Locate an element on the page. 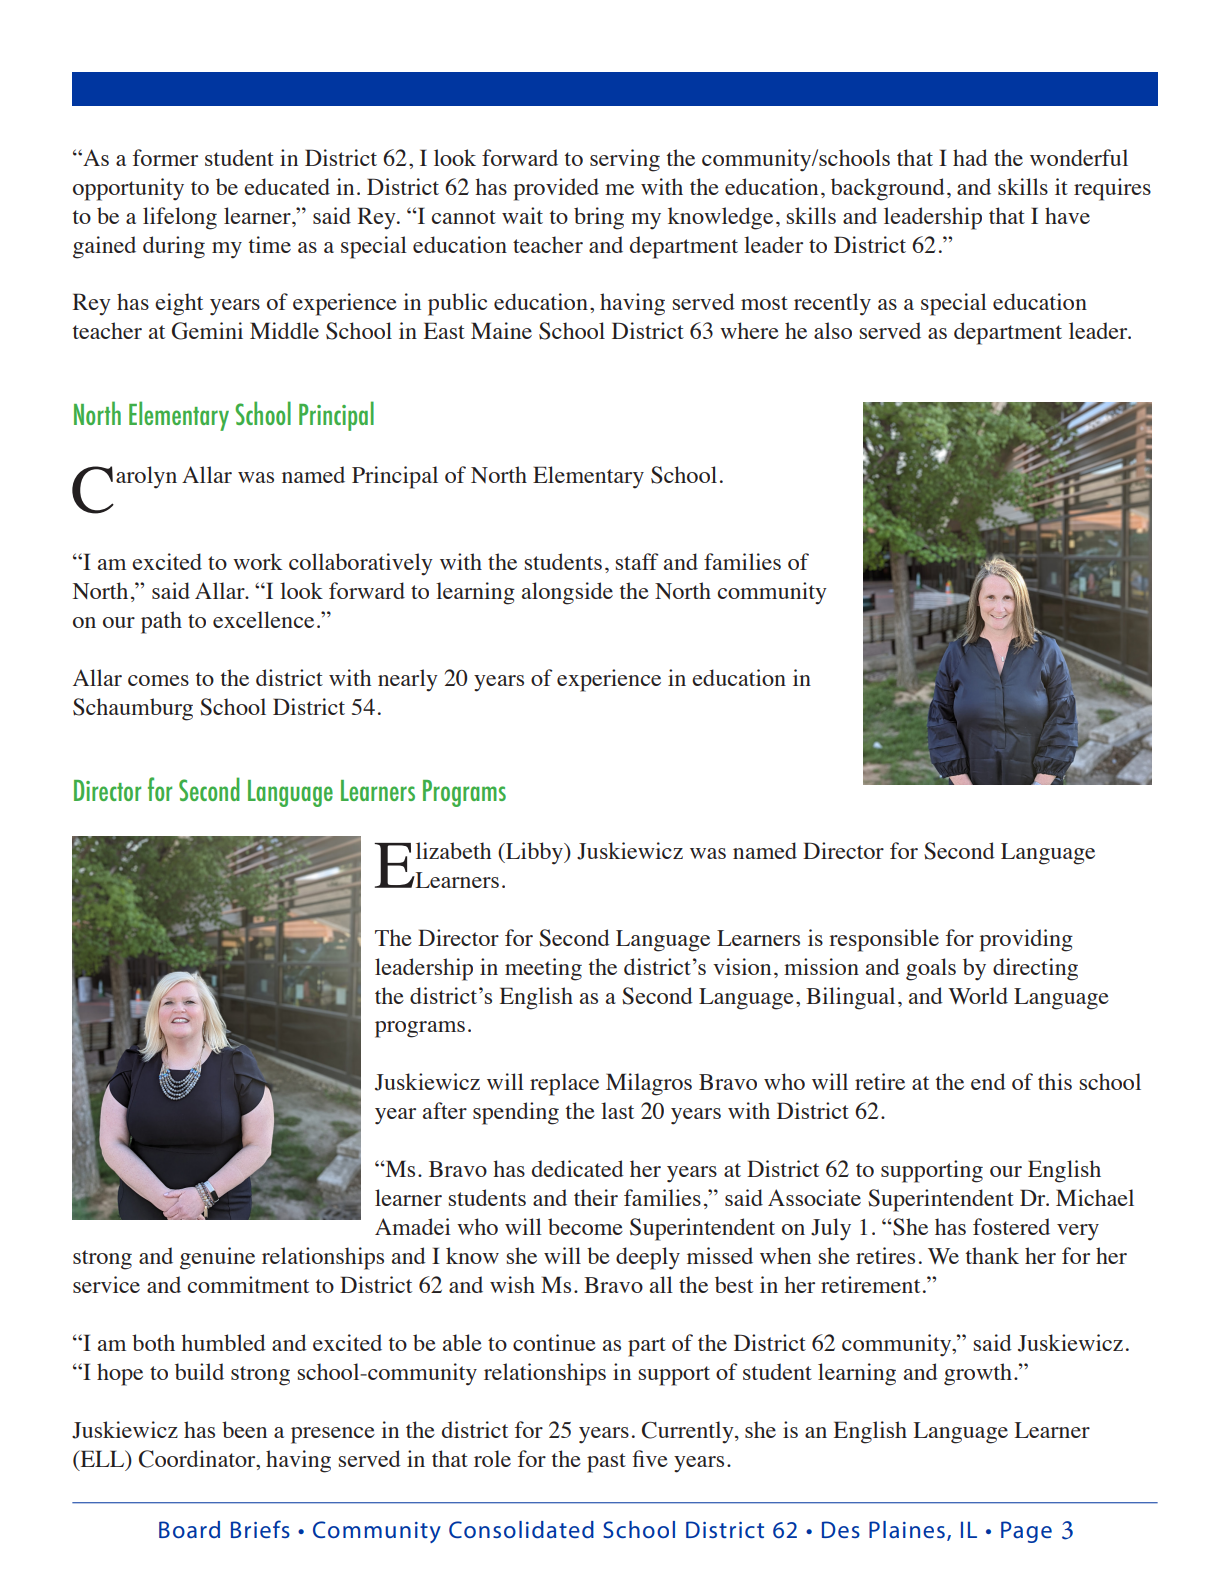 The width and height of the document is (1230, 1592). alongside is located at coordinates (567, 593).
